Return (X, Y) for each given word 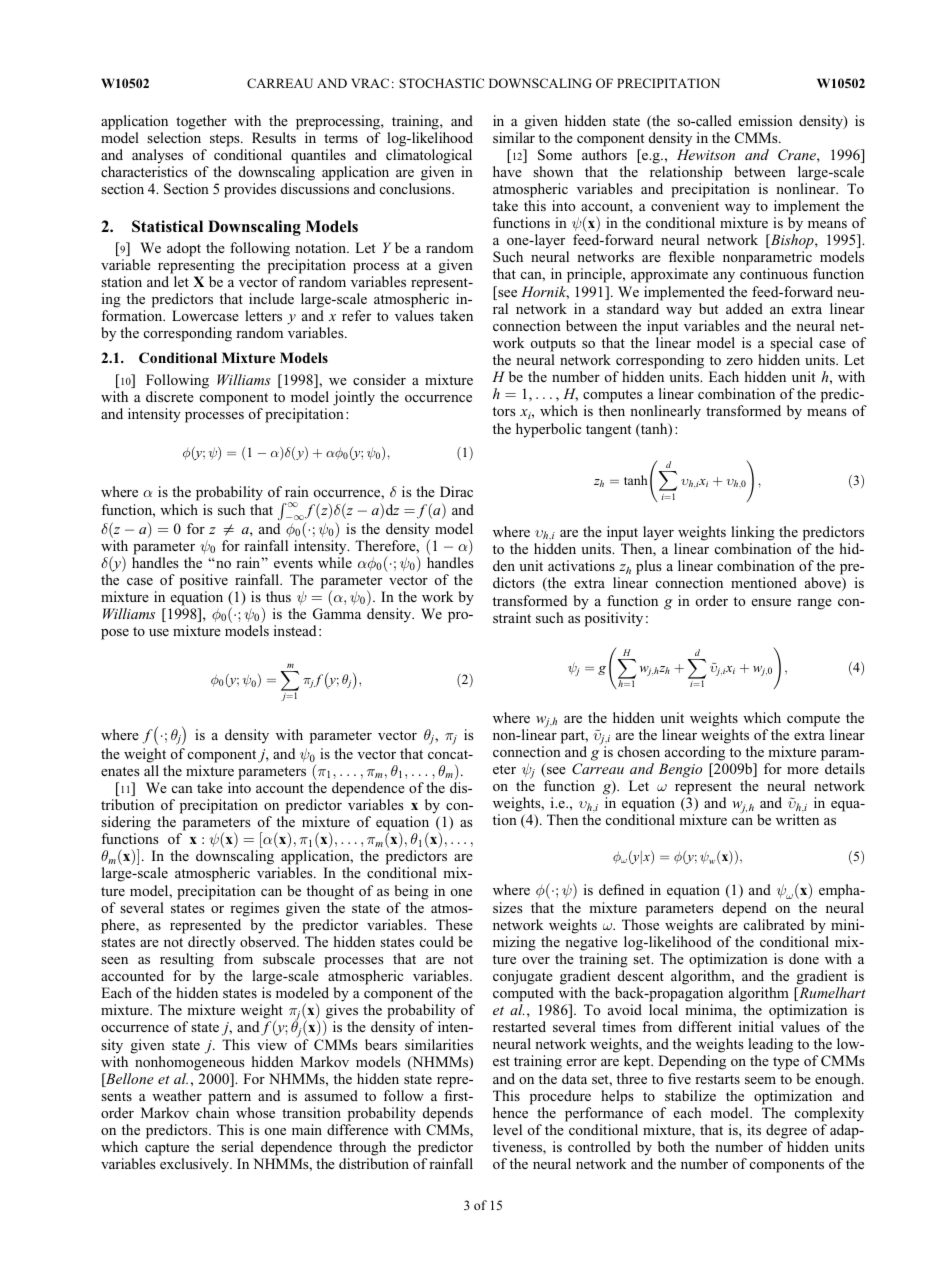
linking (753, 533)
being (411, 892)
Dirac (456, 491)
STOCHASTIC (441, 83)
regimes (254, 909)
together (201, 122)
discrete (170, 396)
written (797, 819)
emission (766, 120)
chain (212, 1112)
